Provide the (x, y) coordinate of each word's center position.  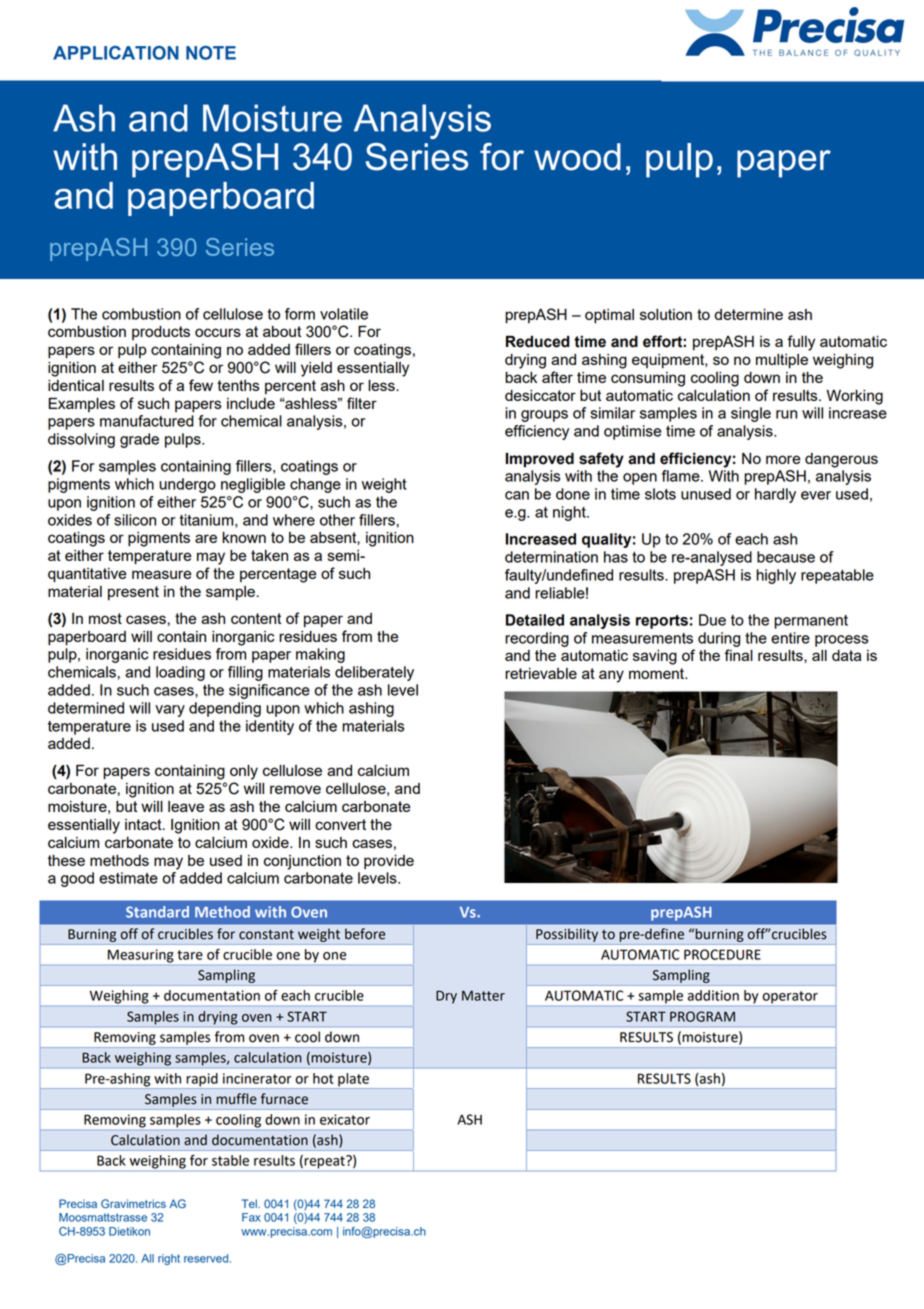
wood (577, 157)
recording (537, 639)
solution (666, 314)
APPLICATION (116, 53)
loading (180, 673)
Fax (251, 1217)
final (738, 655)
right (169, 1259)
